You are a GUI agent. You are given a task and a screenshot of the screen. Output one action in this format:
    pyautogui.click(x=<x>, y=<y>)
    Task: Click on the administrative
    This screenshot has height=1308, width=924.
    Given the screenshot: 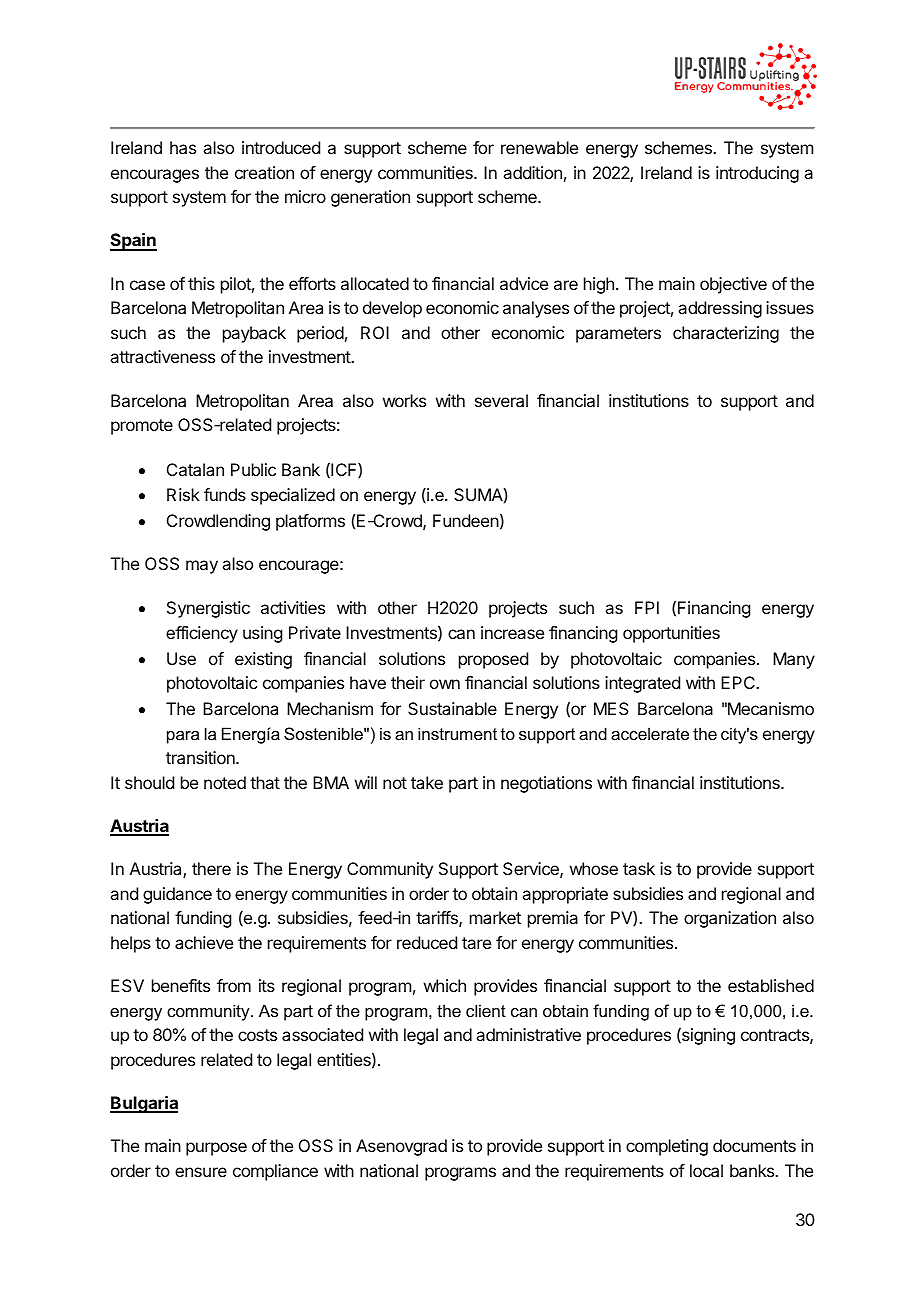 What is the action you would take?
    pyautogui.click(x=528, y=1034)
